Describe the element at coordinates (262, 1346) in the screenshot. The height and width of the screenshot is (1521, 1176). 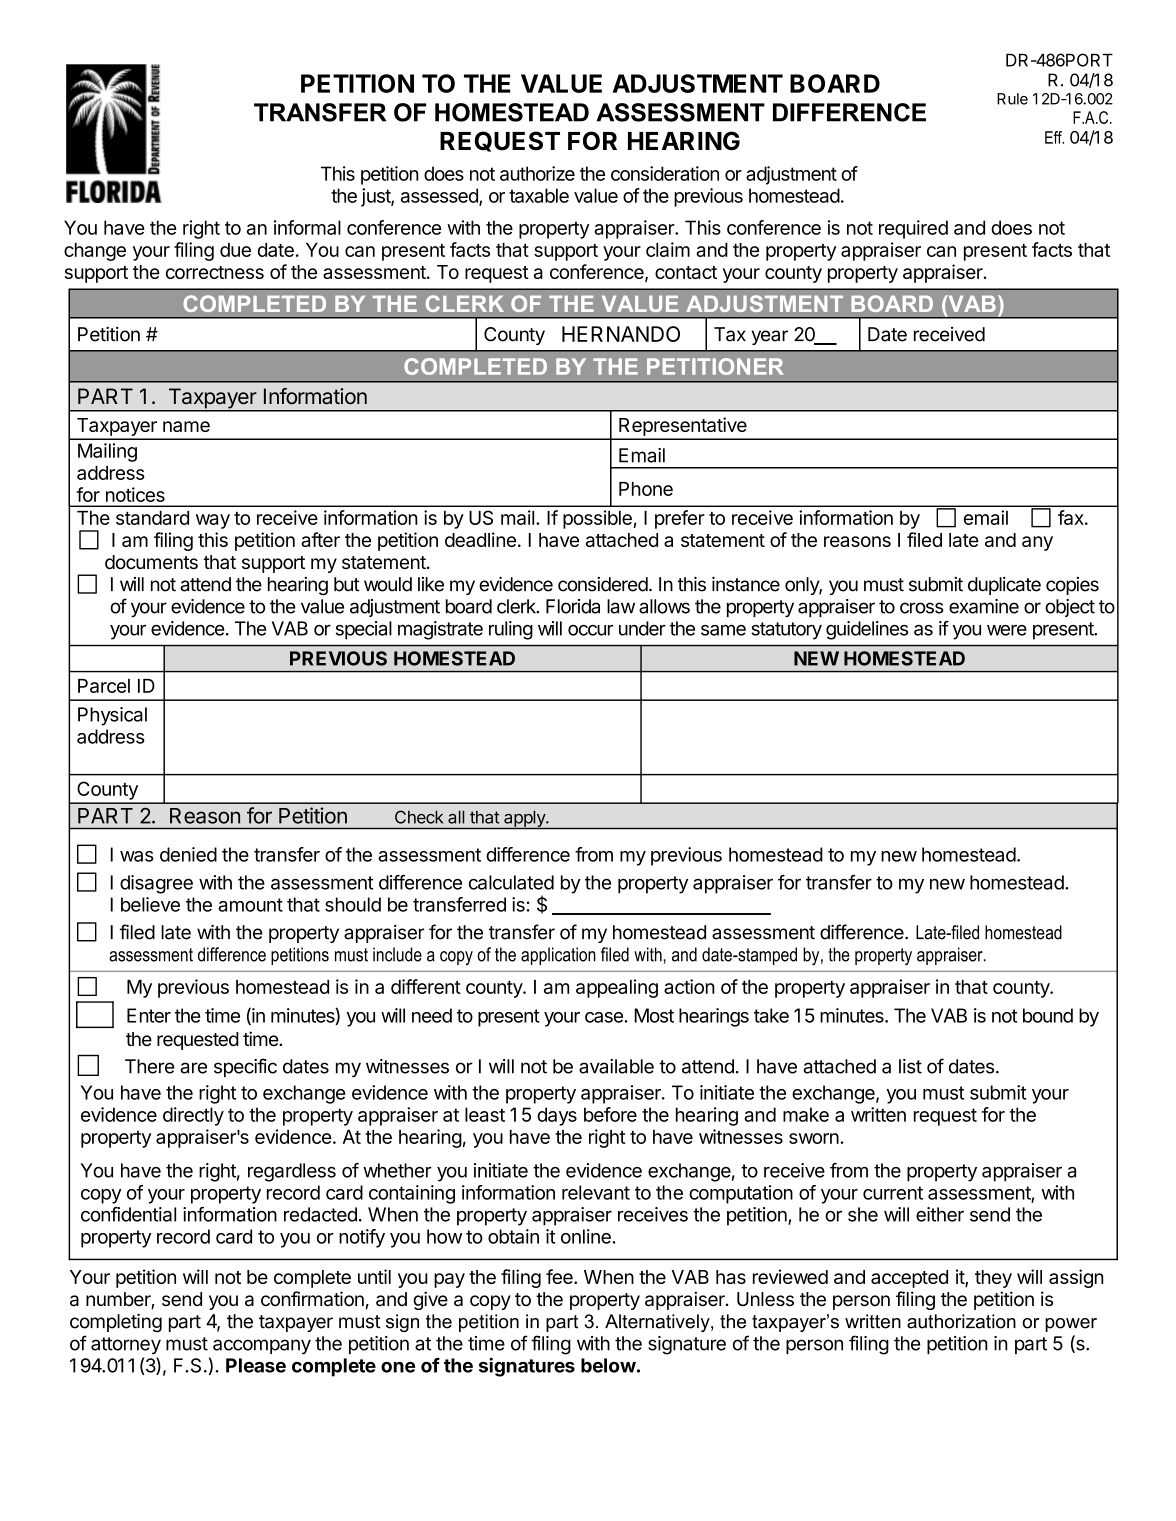
I see `accompany` at that location.
